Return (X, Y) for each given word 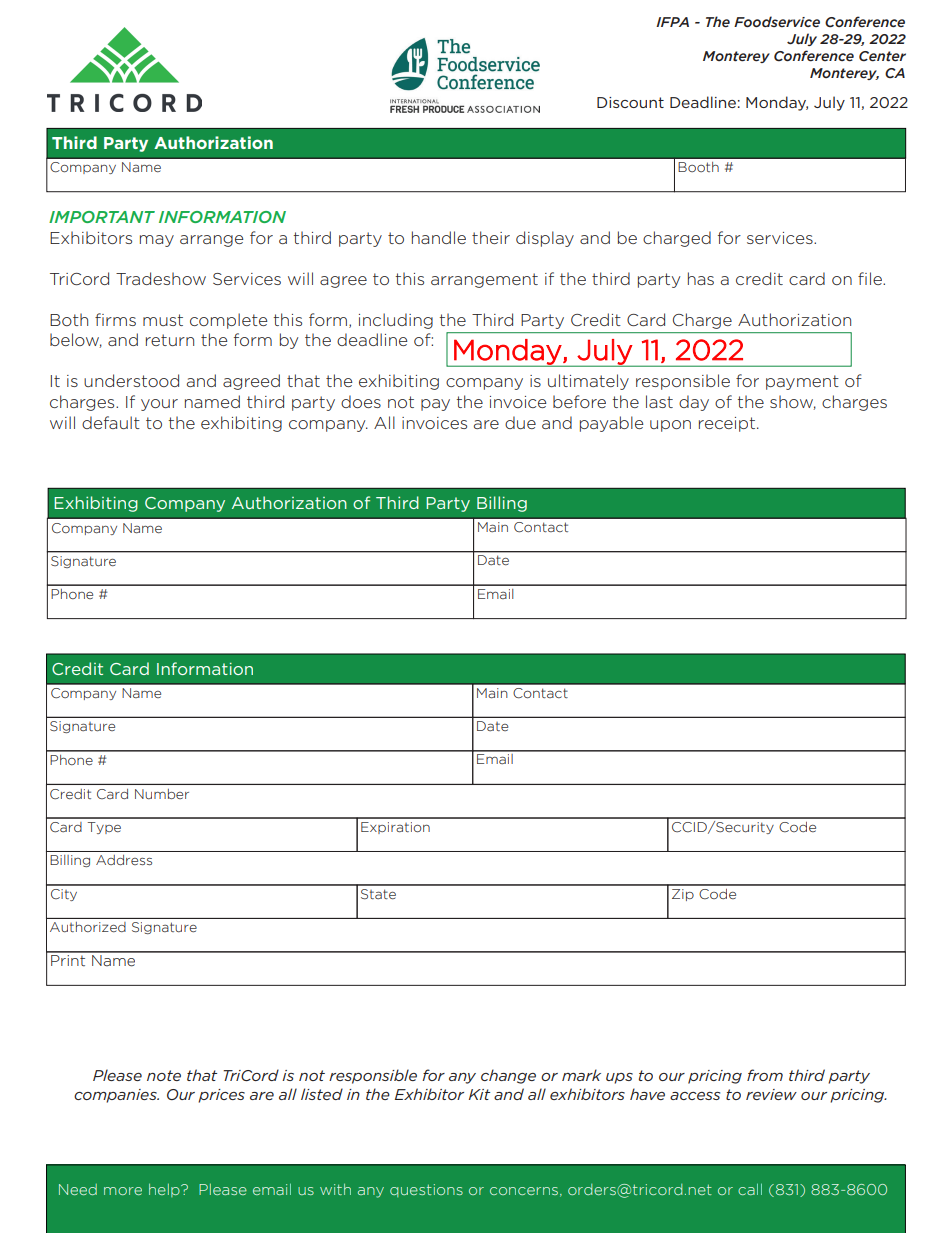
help (165, 1190)
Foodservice (777, 21)
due (520, 422)
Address (124, 860)
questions (426, 1190)
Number (162, 794)
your (159, 405)
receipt (728, 424)
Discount (630, 102)
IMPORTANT (102, 217)
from (765, 1075)
